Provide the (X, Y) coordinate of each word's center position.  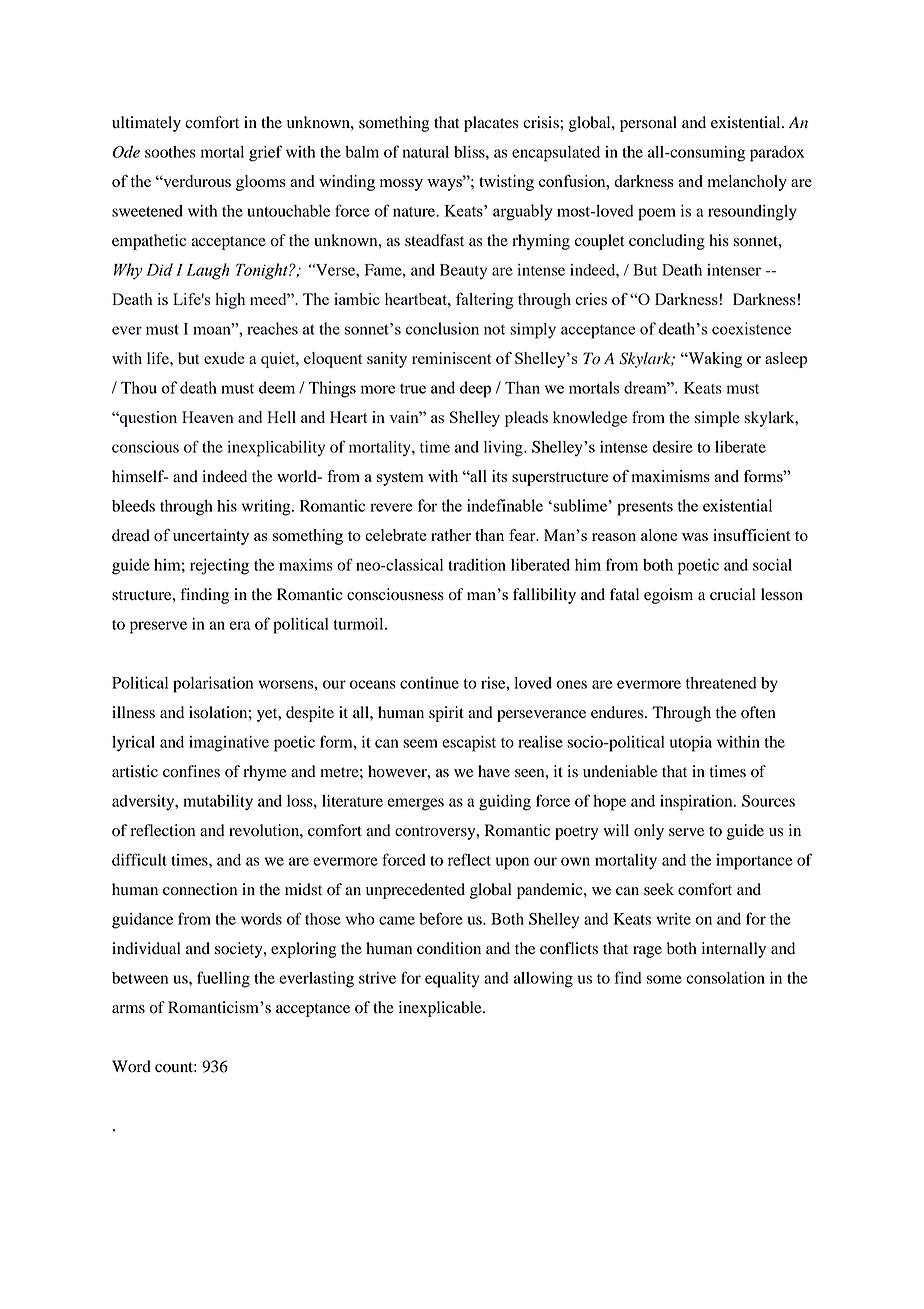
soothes (170, 152)
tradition (477, 565)
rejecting (219, 567)
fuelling (223, 979)
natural (426, 152)
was (695, 537)
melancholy (747, 183)
